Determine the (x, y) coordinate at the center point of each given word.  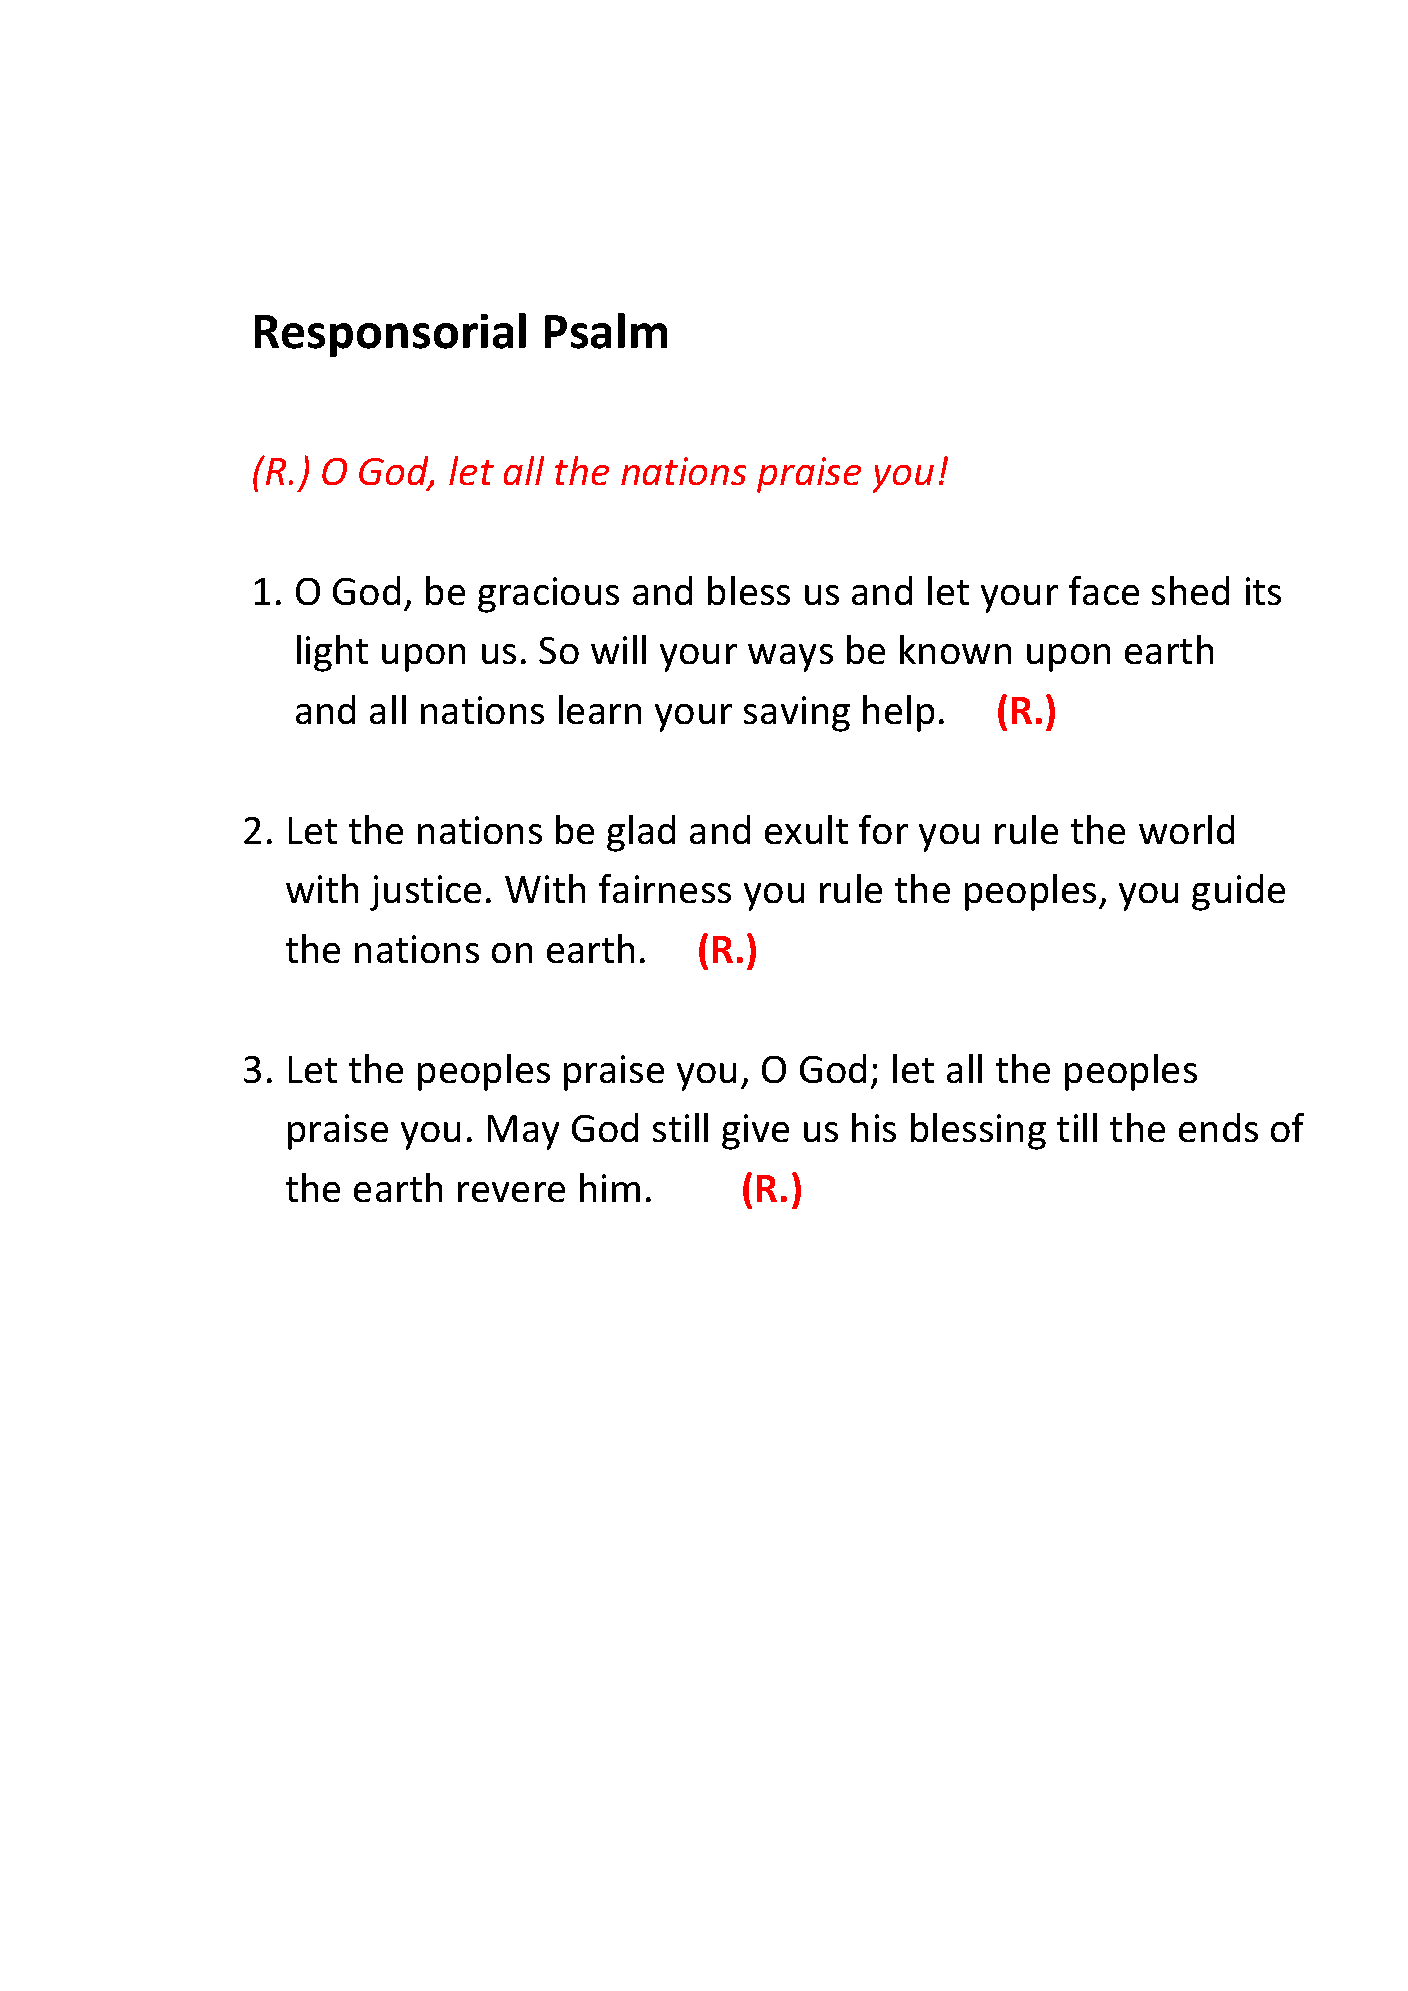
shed (1190, 590)
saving (797, 714)
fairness (665, 888)
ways (790, 658)
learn (600, 709)
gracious (548, 595)
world (1186, 829)
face (1104, 590)
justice (425, 893)
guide (1238, 892)
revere (511, 1192)
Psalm (606, 331)
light (332, 653)
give (755, 1132)
